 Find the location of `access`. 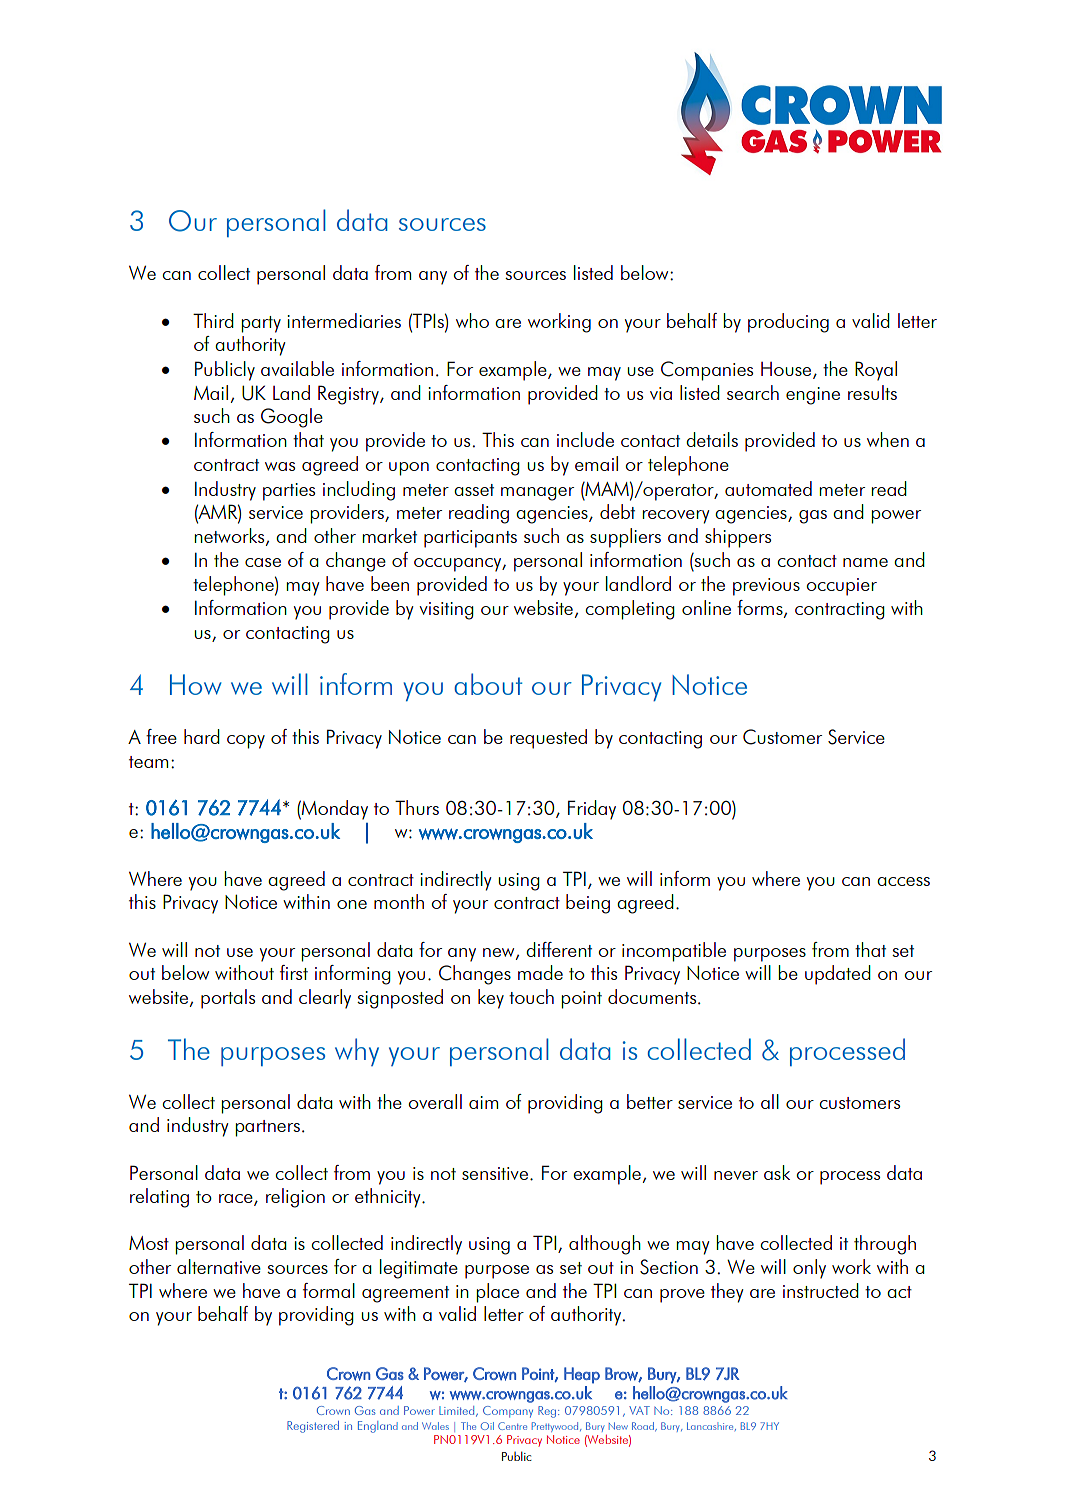

access is located at coordinates (903, 881).
